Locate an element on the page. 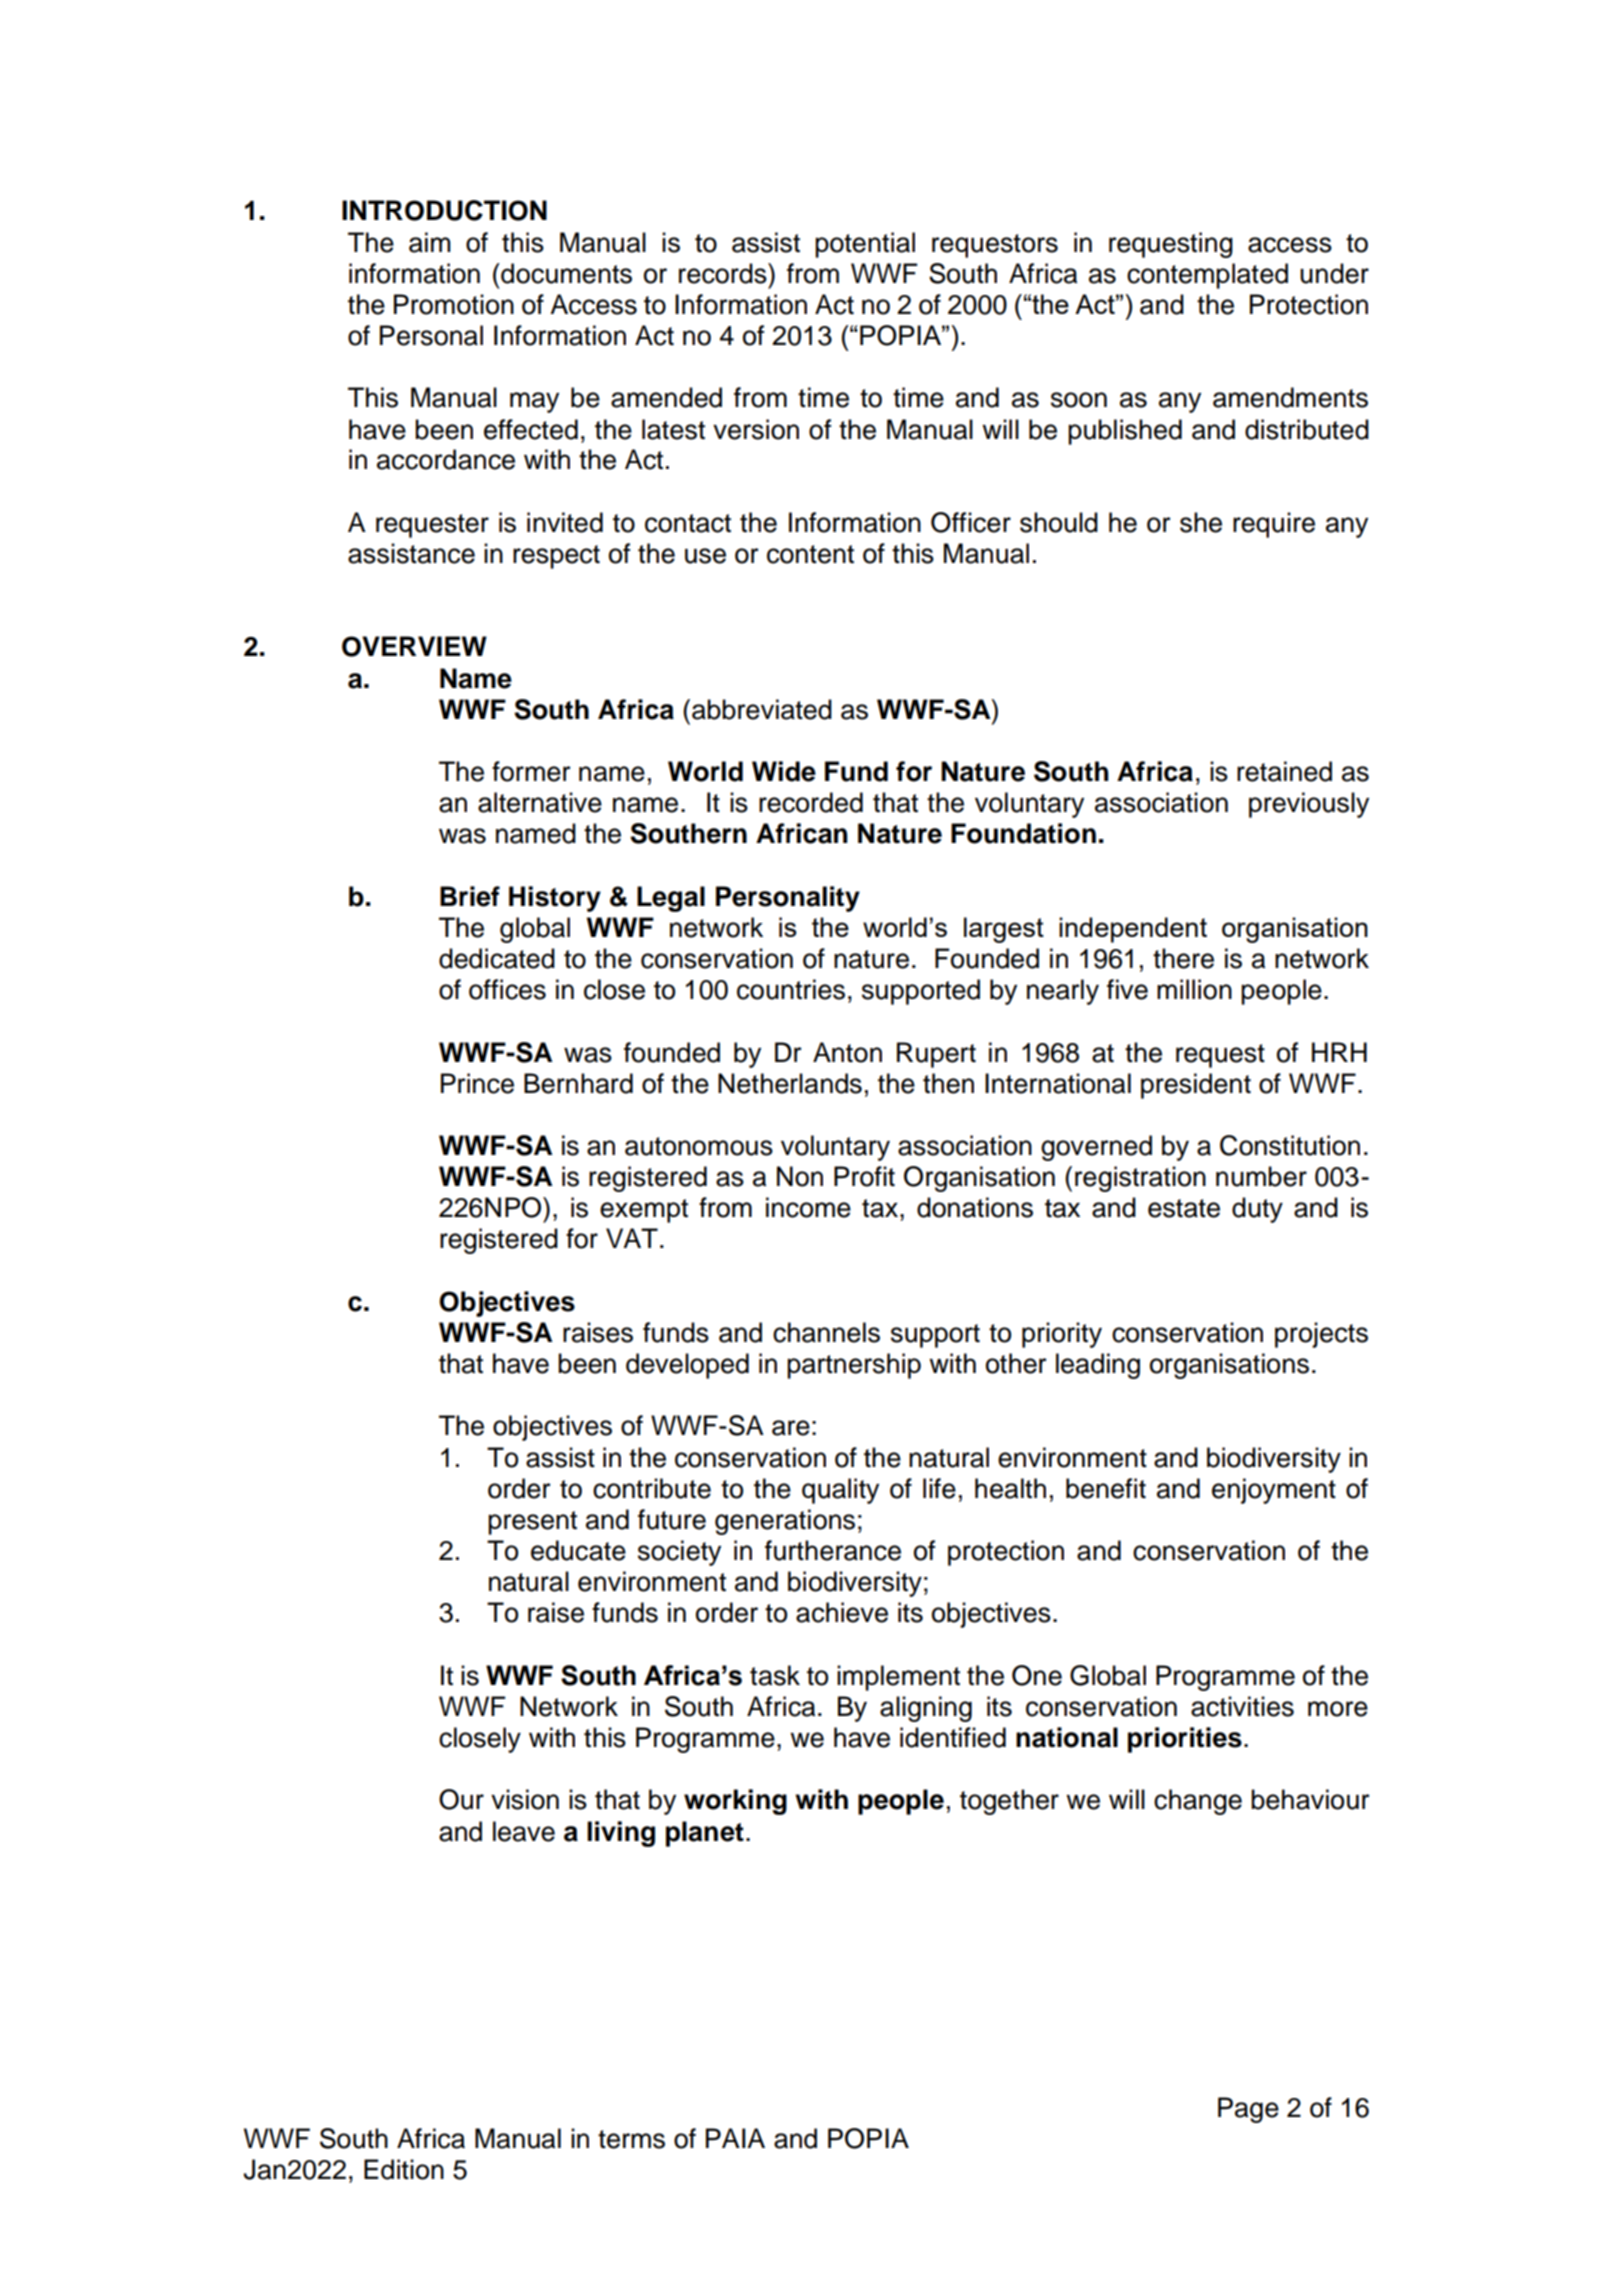 This image has width=1613, height=2281. terms is located at coordinates (631, 2139).
